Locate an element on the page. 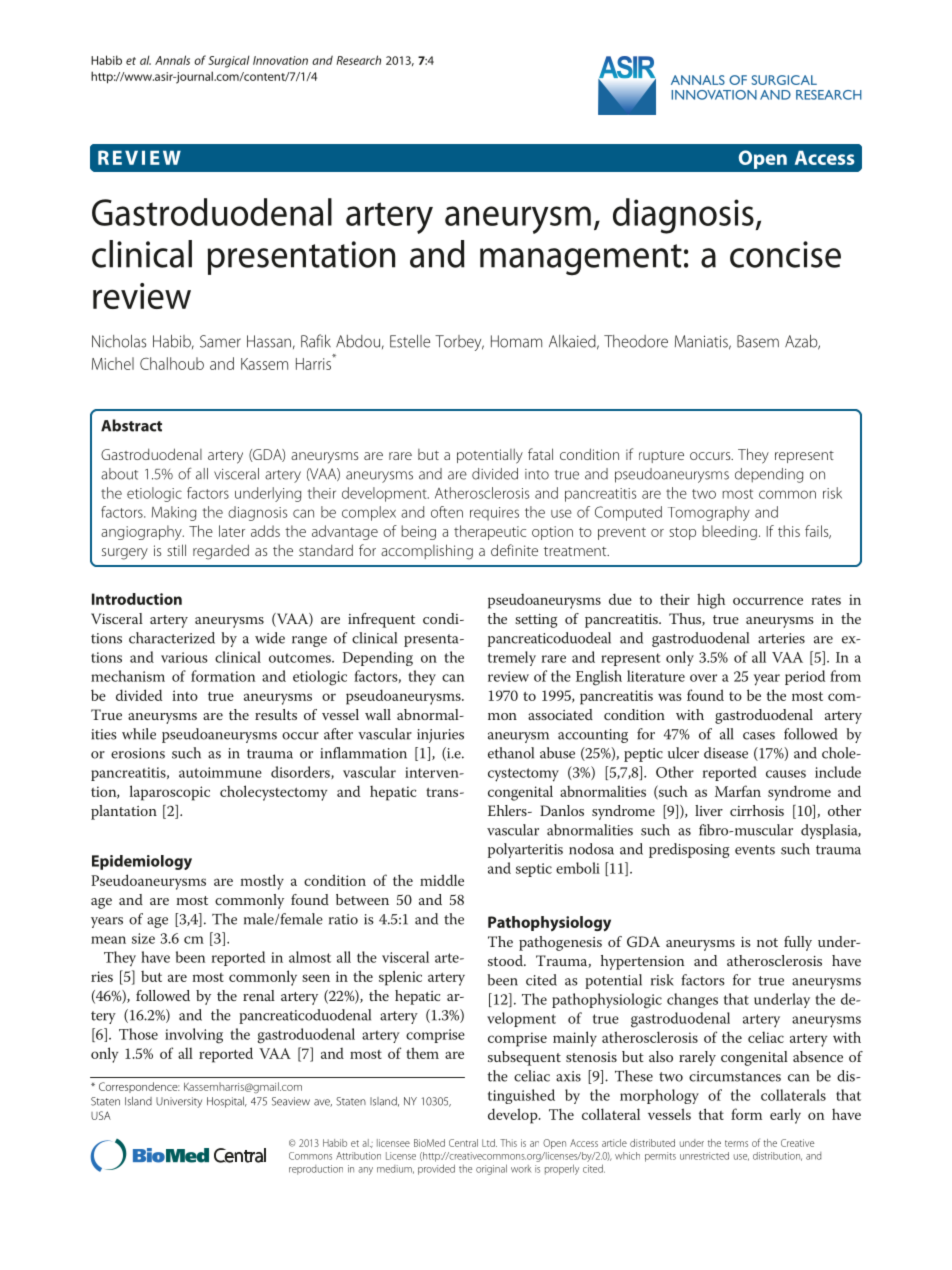 The image size is (952, 1270). concise is located at coordinates (785, 254).
